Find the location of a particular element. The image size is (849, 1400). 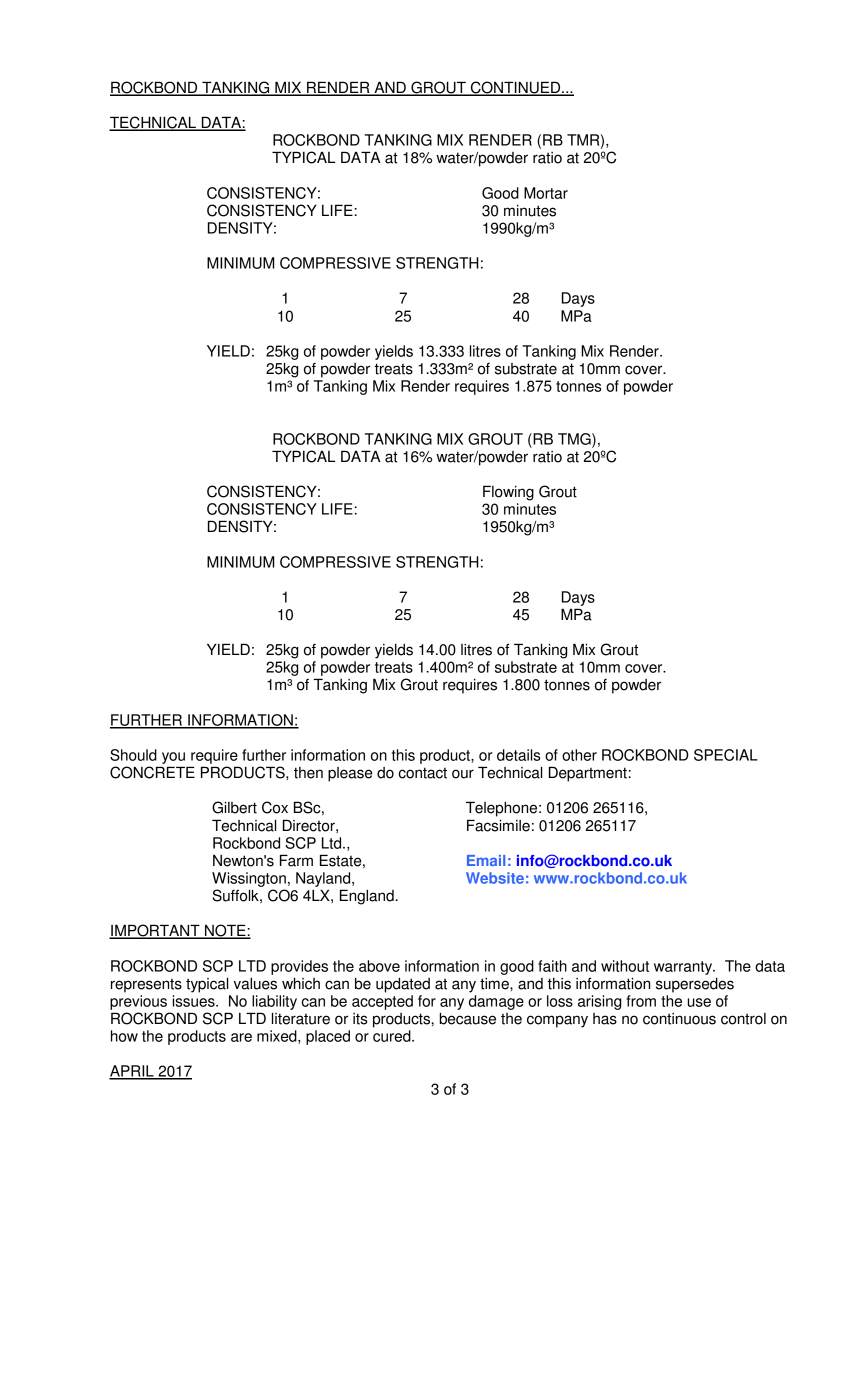

other is located at coordinates (579, 755).
